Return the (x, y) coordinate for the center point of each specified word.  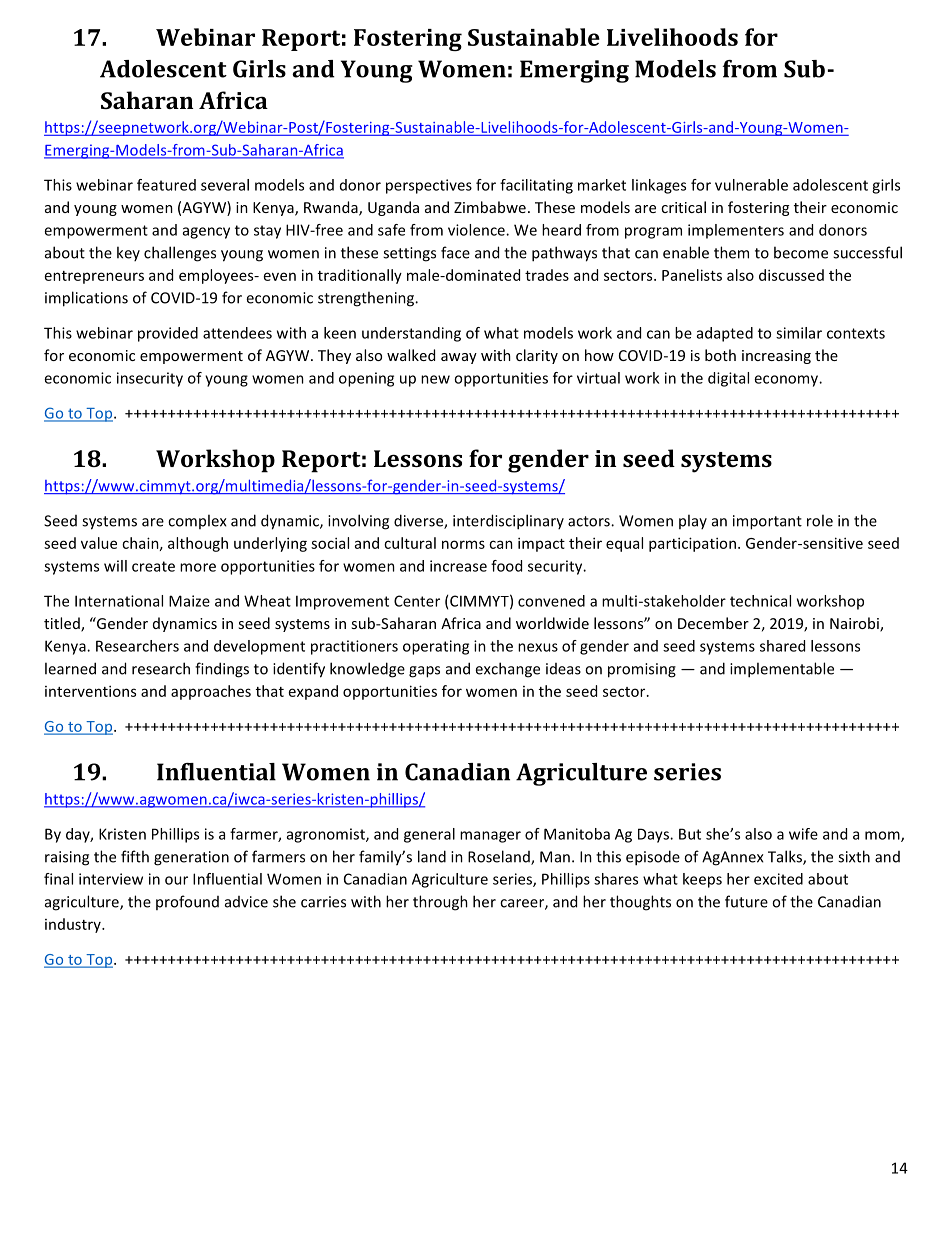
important (767, 522)
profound (187, 902)
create (153, 566)
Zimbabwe (490, 207)
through (440, 903)
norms (463, 544)
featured (166, 185)
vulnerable (751, 185)
